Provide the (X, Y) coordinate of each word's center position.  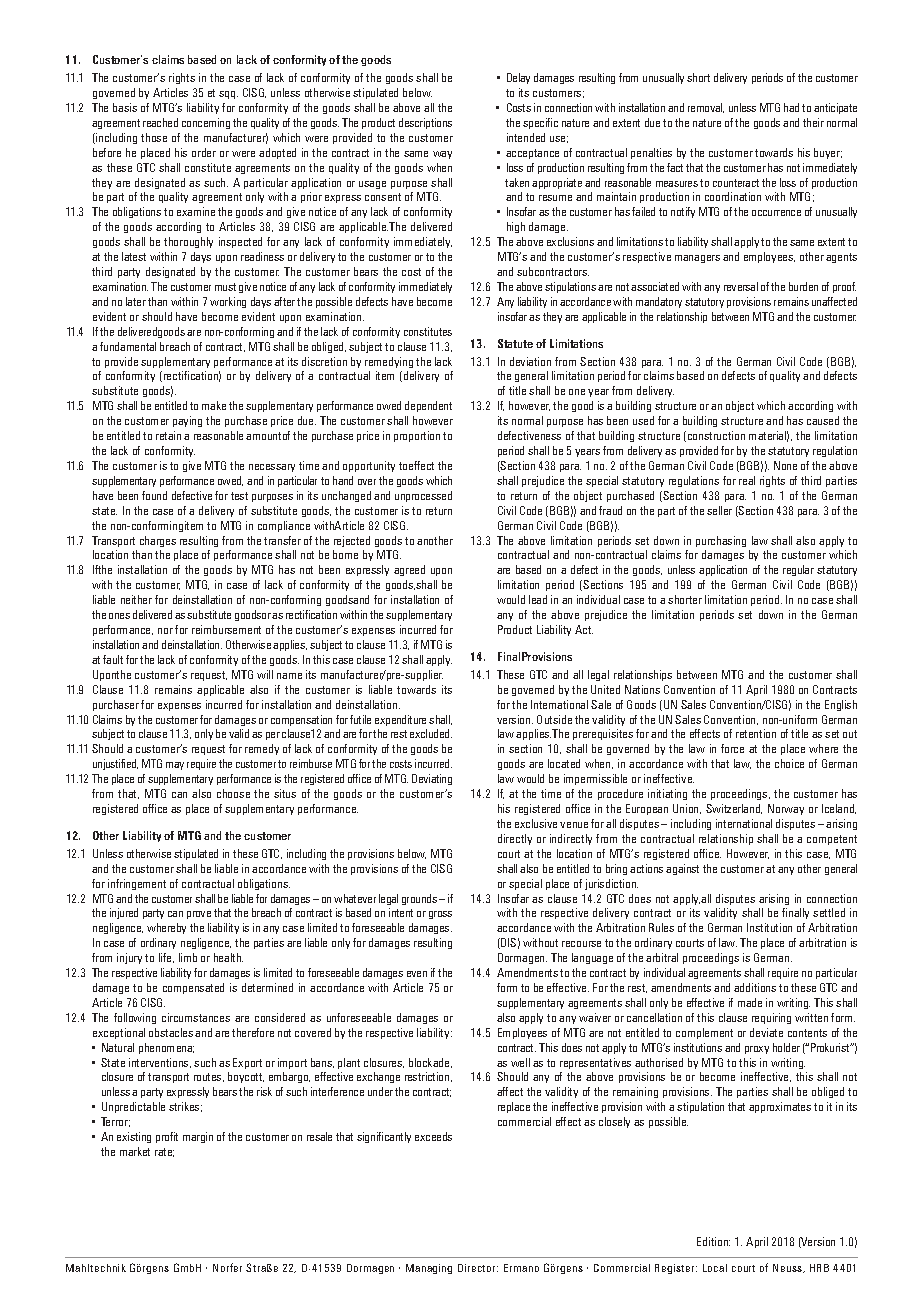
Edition (713, 1241)
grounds (419, 899)
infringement (137, 884)
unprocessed (423, 496)
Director (478, 1268)
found (154, 495)
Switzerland (734, 809)
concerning (206, 123)
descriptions (425, 123)
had (791, 107)
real (747, 480)
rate (164, 1152)
